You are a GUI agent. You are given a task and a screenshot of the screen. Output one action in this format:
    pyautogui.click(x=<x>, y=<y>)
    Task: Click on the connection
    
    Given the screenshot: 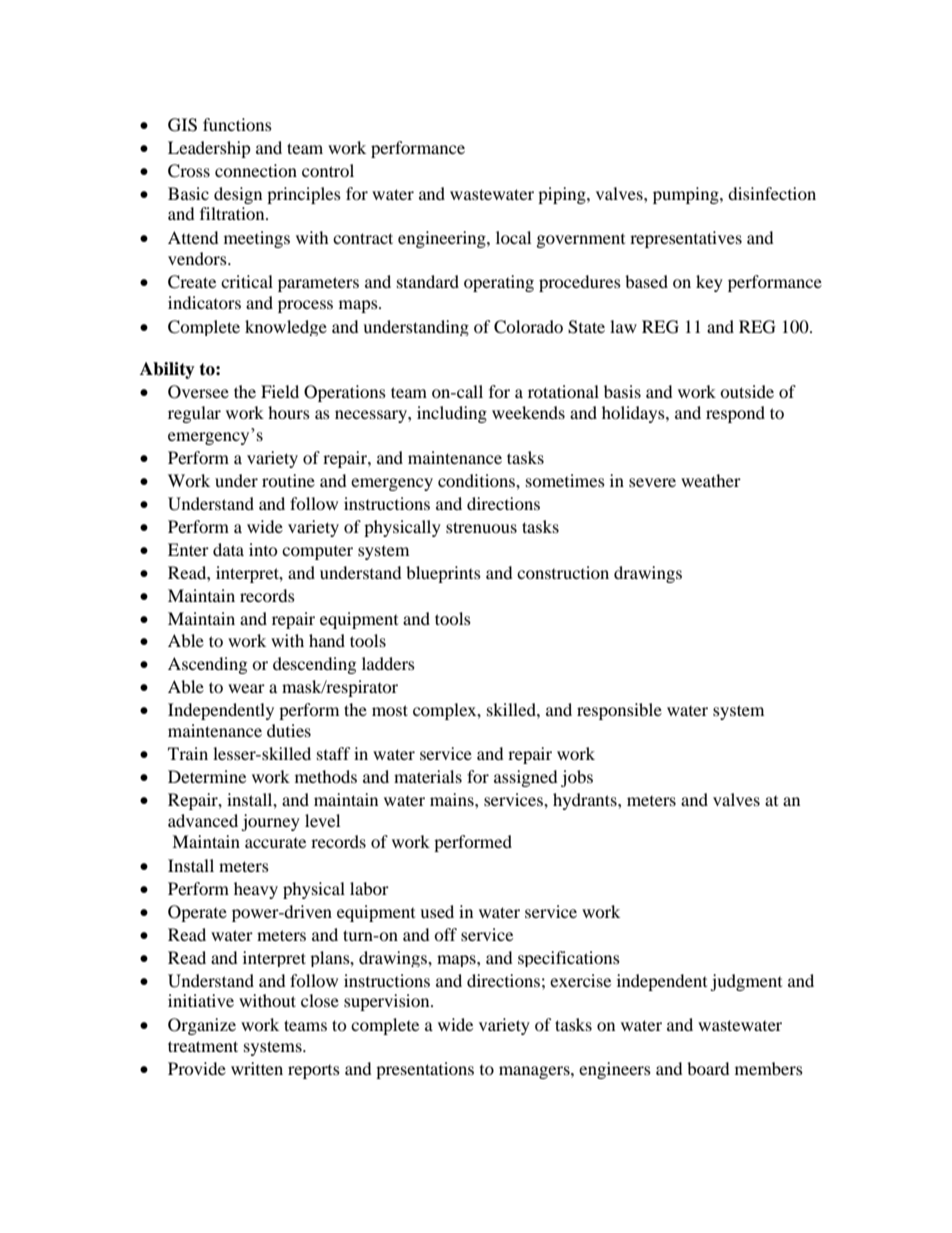 What is the action you would take?
    pyautogui.click(x=256, y=170)
